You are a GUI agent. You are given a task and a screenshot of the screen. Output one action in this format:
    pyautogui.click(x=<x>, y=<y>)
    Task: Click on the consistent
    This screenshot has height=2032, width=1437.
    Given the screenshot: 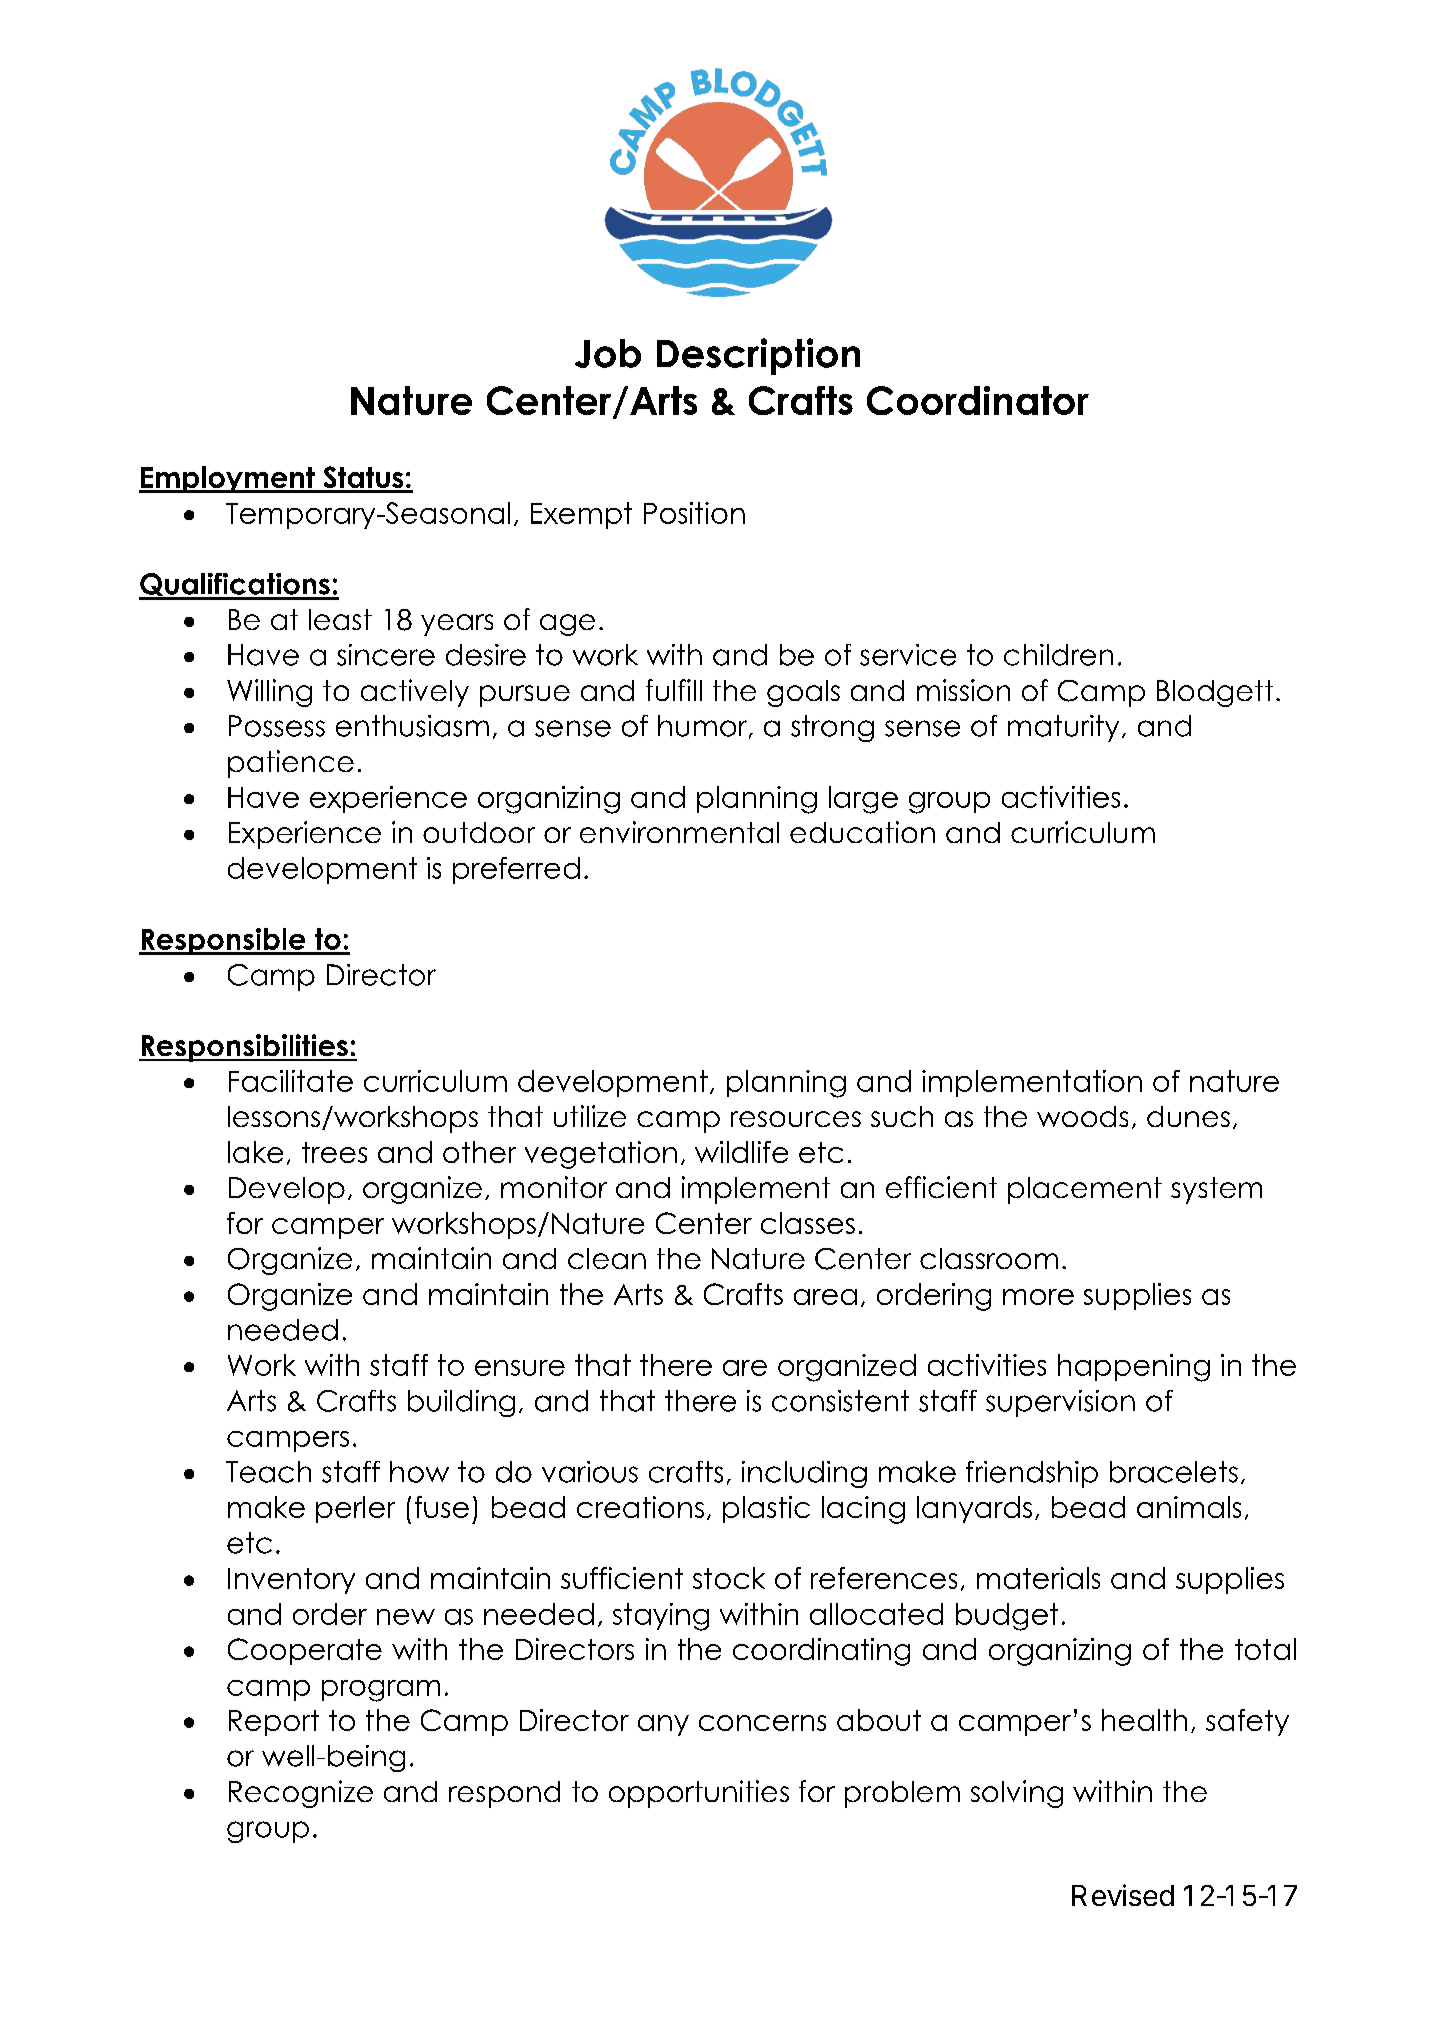 What is the action you would take?
    pyautogui.click(x=840, y=1401)
